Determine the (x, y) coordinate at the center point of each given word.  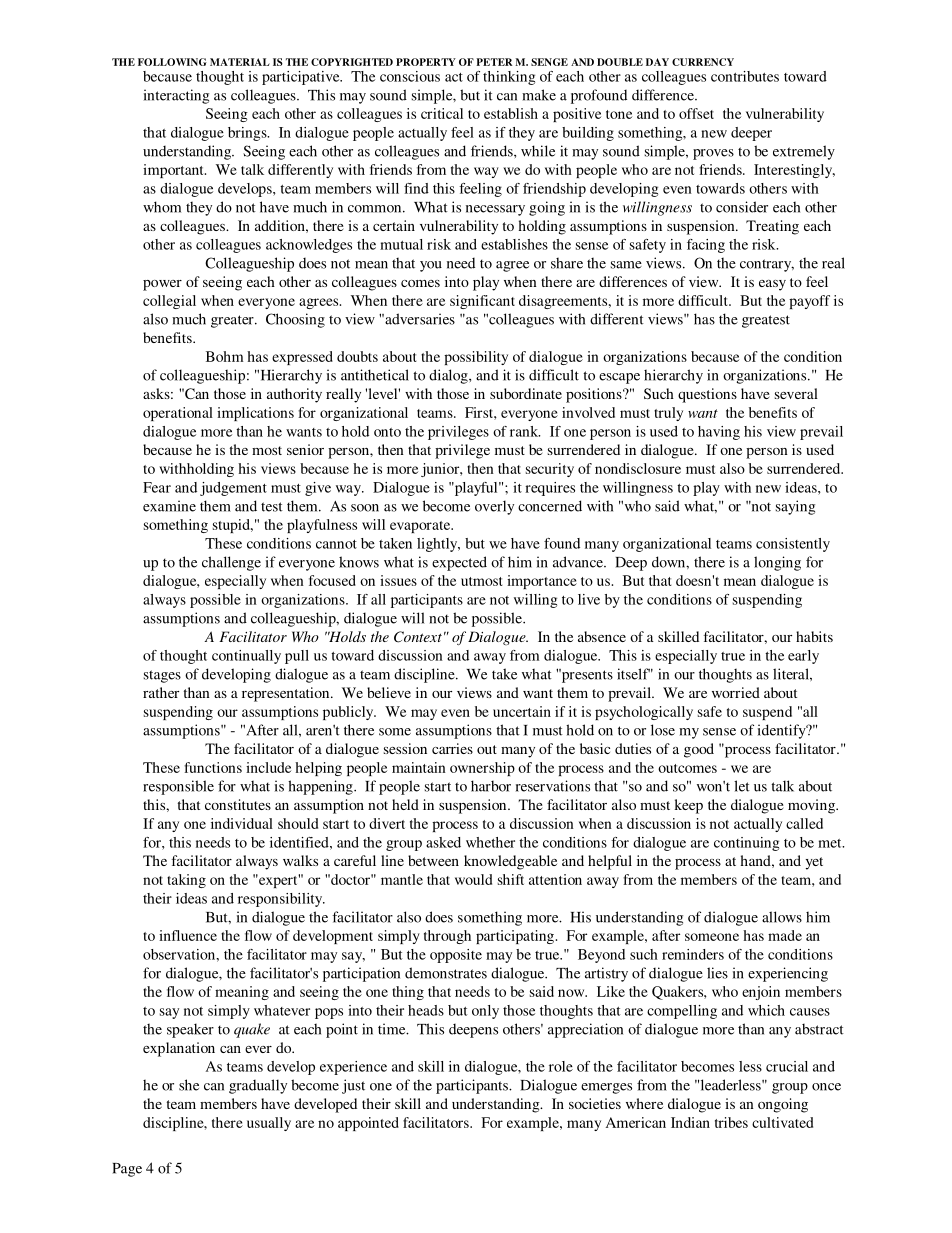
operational (178, 414)
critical (442, 113)
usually (269, 1124)
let (742, 786)
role (561, 1066)
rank (525, 431)
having (719, 433)
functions (213, 767)
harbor (491, 786)
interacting (176, 96)
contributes (745, 76)
